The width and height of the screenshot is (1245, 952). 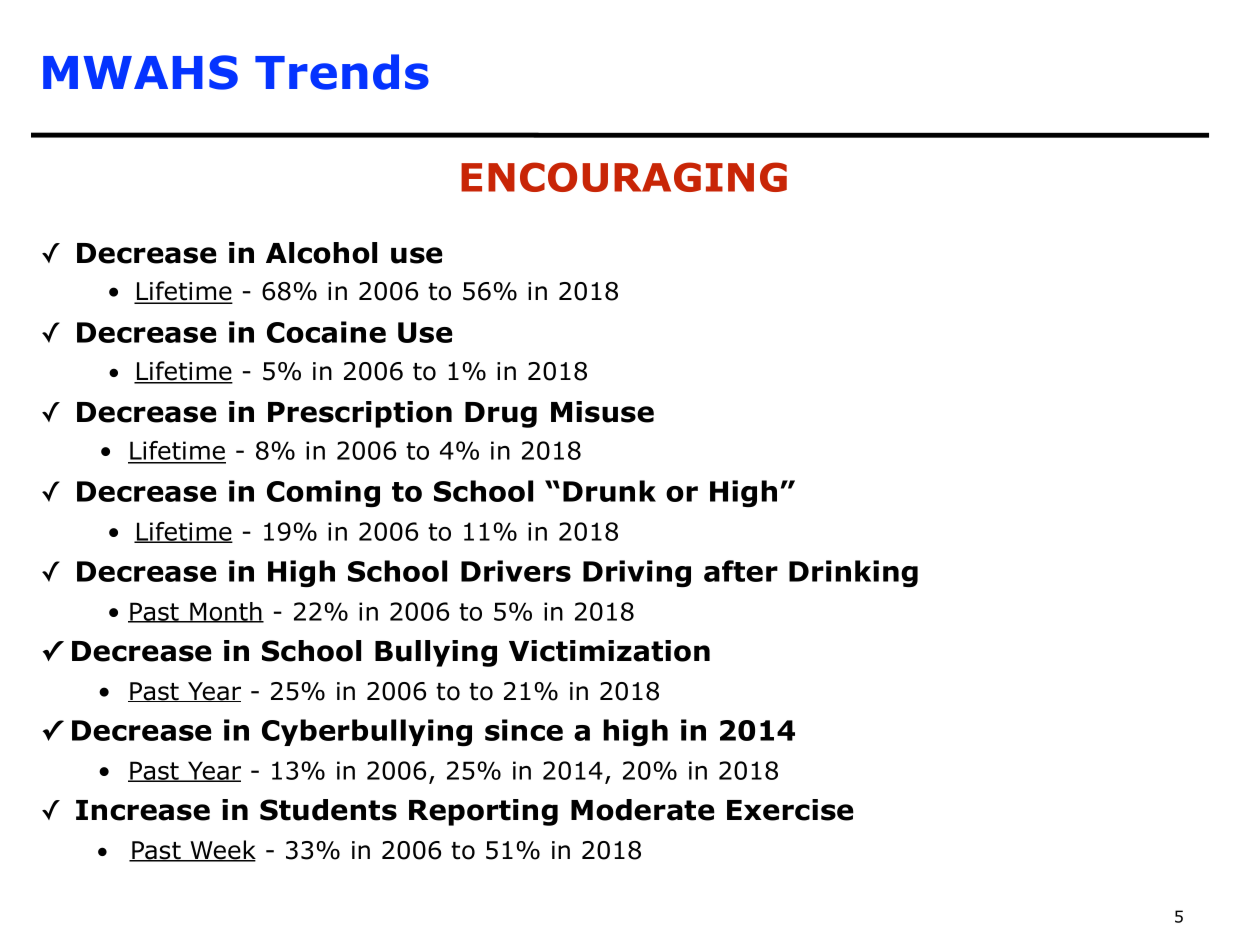 I want to click on Alcohol, so click(x=321, y=253).
